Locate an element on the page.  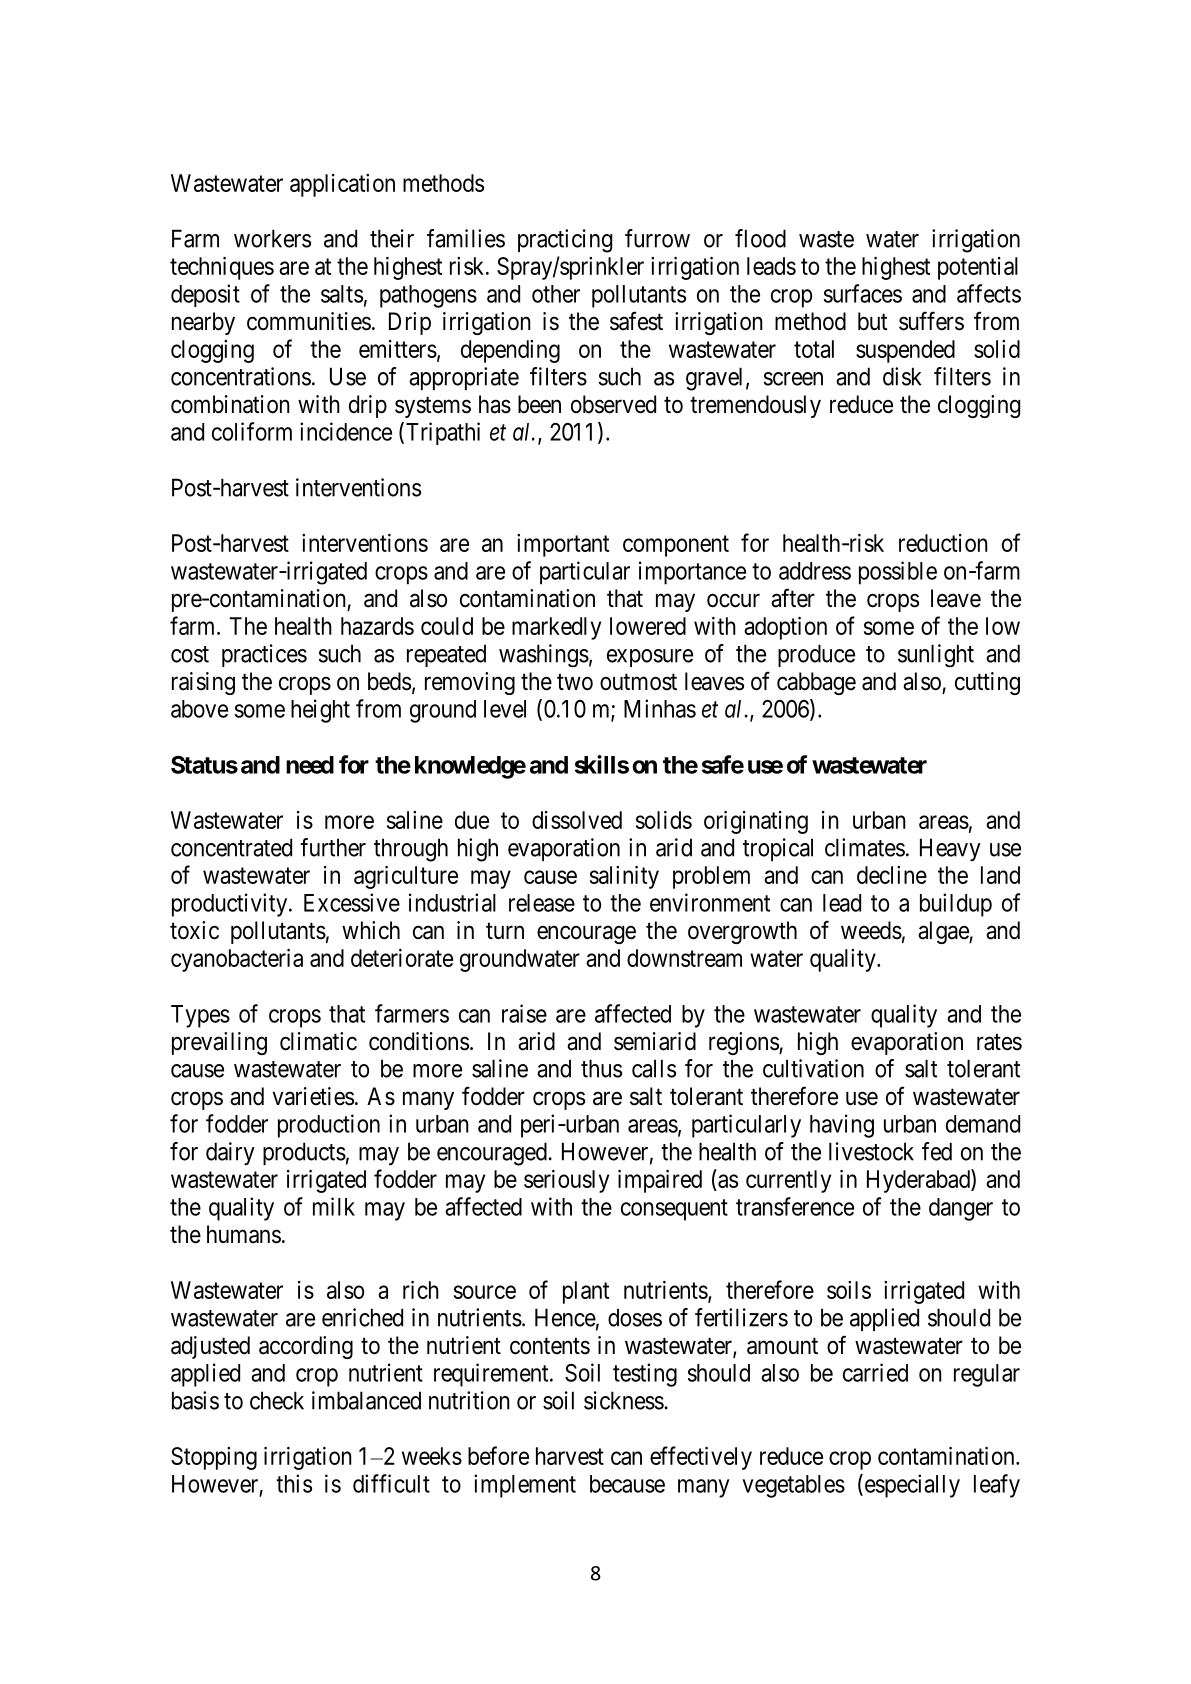
further is located at coordinates (333, 847).
